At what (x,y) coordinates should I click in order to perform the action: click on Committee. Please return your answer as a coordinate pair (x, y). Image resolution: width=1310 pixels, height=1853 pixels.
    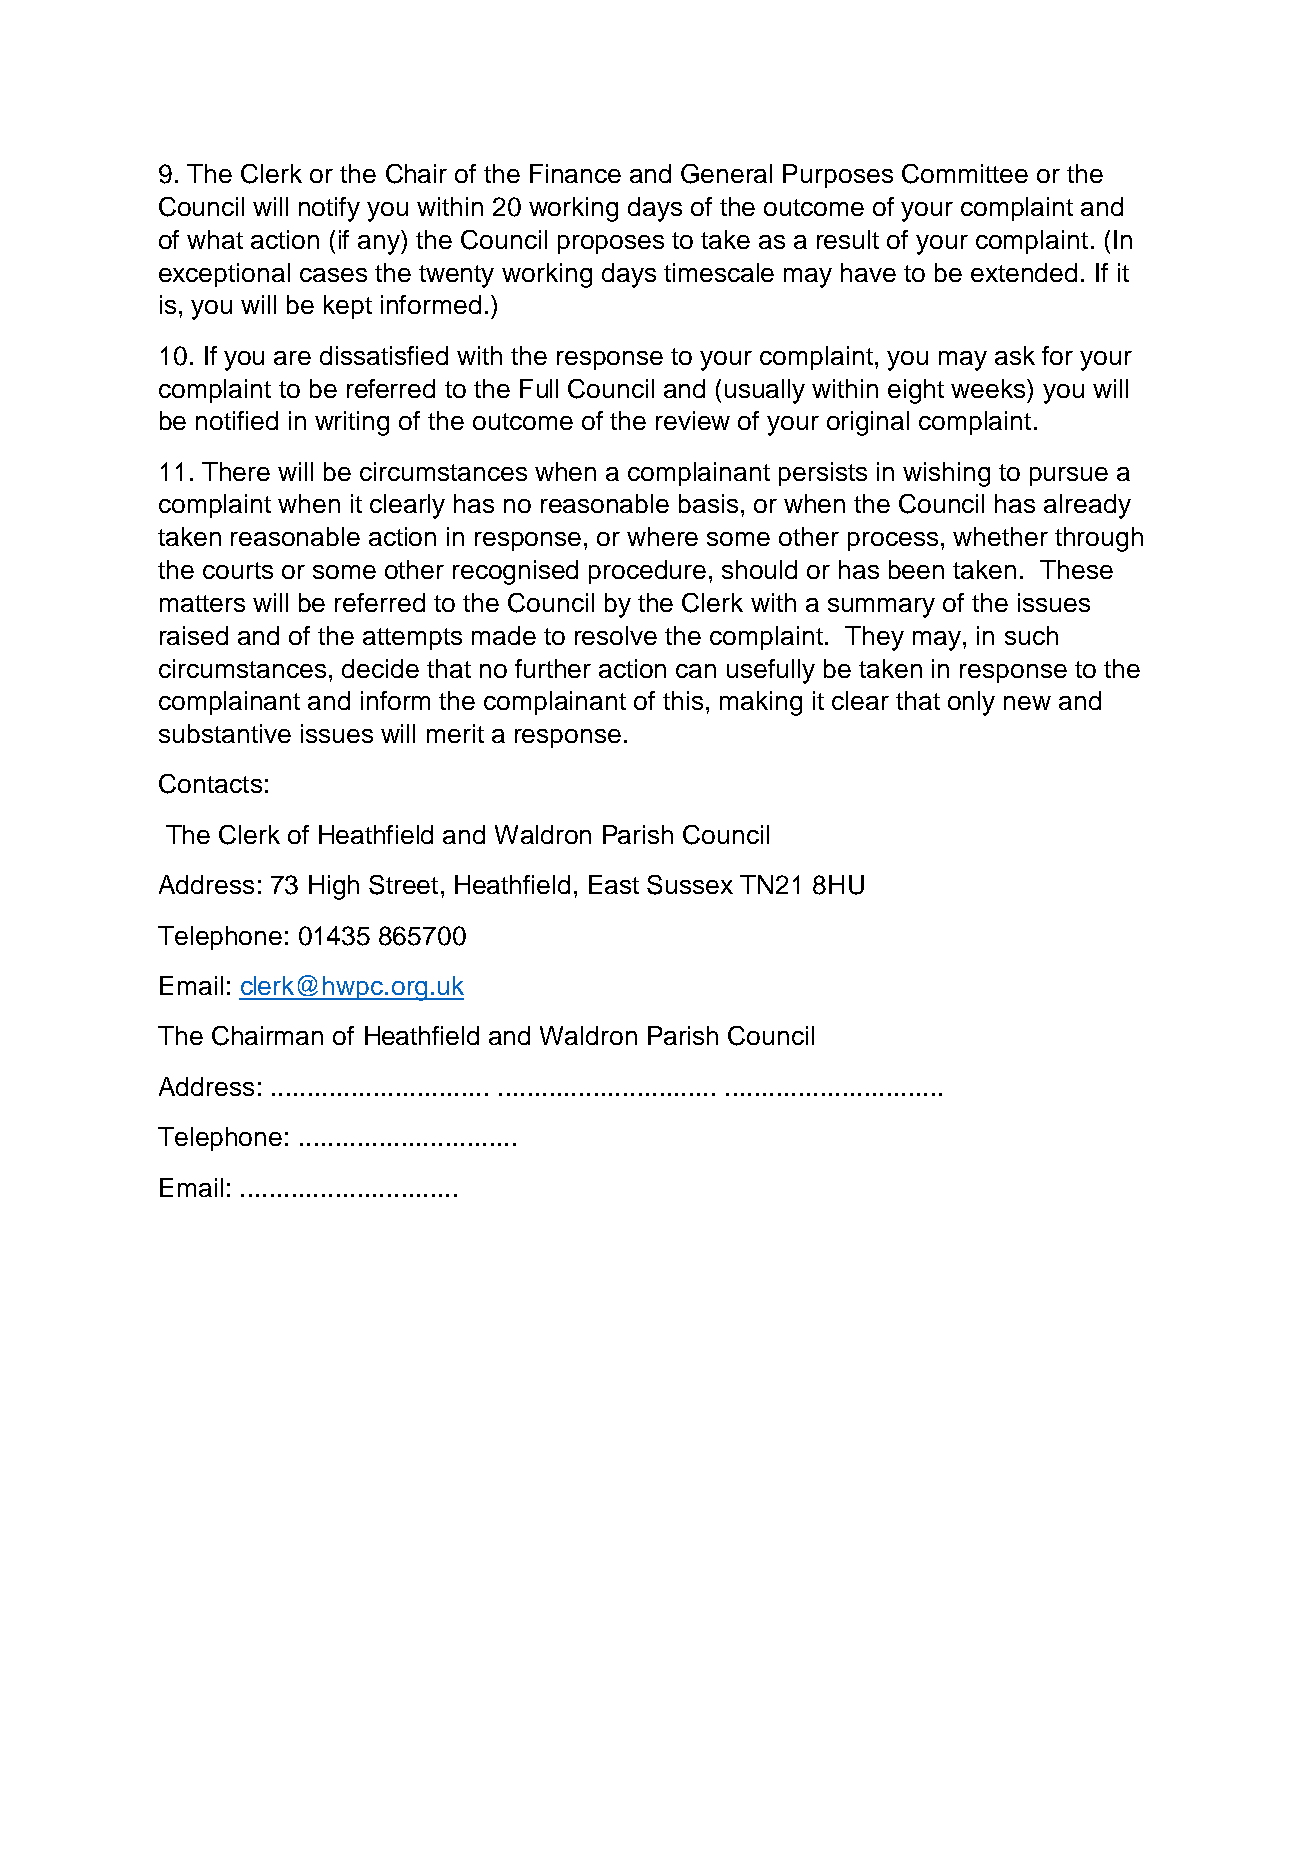
    Looking at the image, I should click on (965, 174).
